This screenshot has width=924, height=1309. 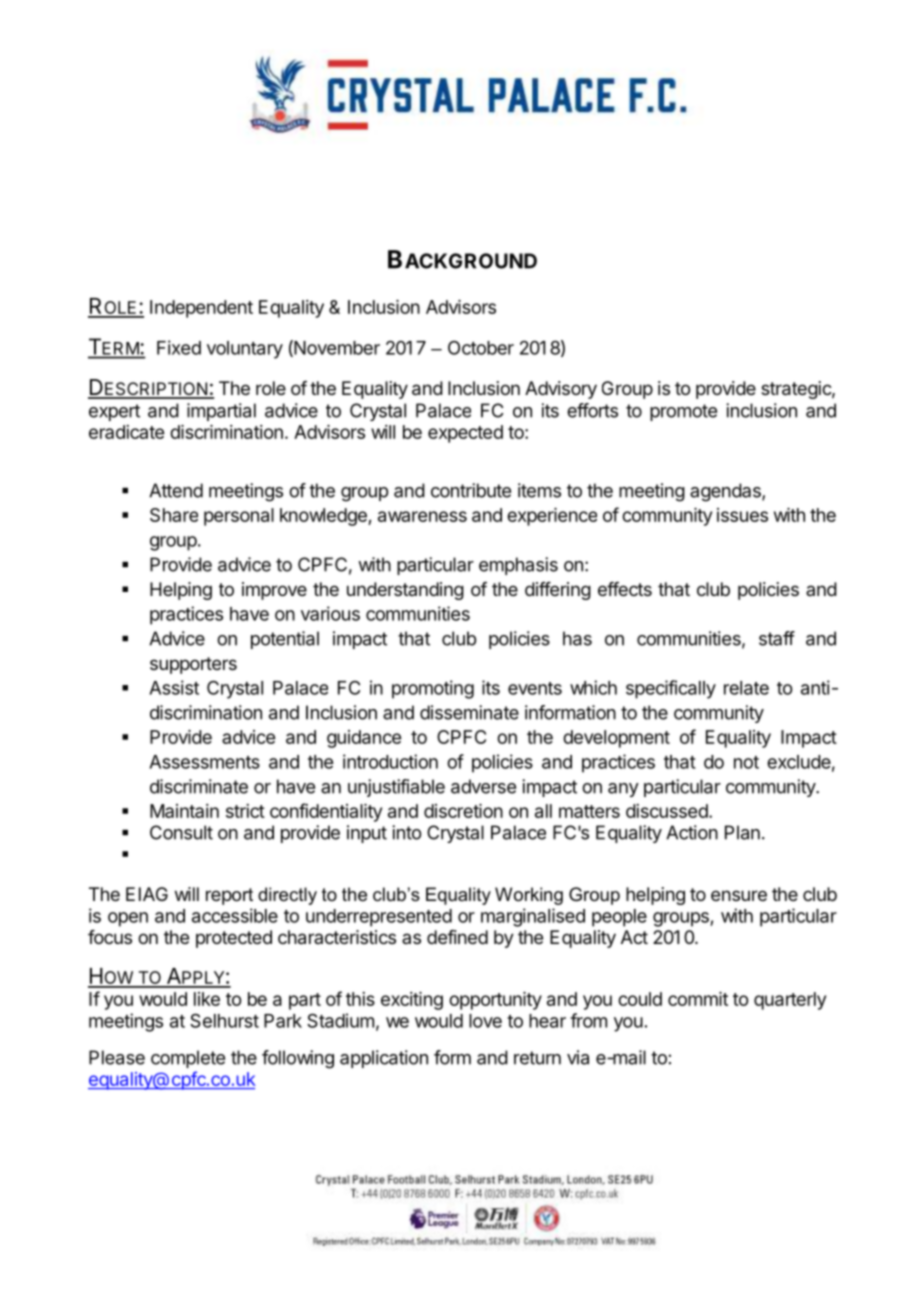 I want to click on Assist, so click(x=174, y=687).
